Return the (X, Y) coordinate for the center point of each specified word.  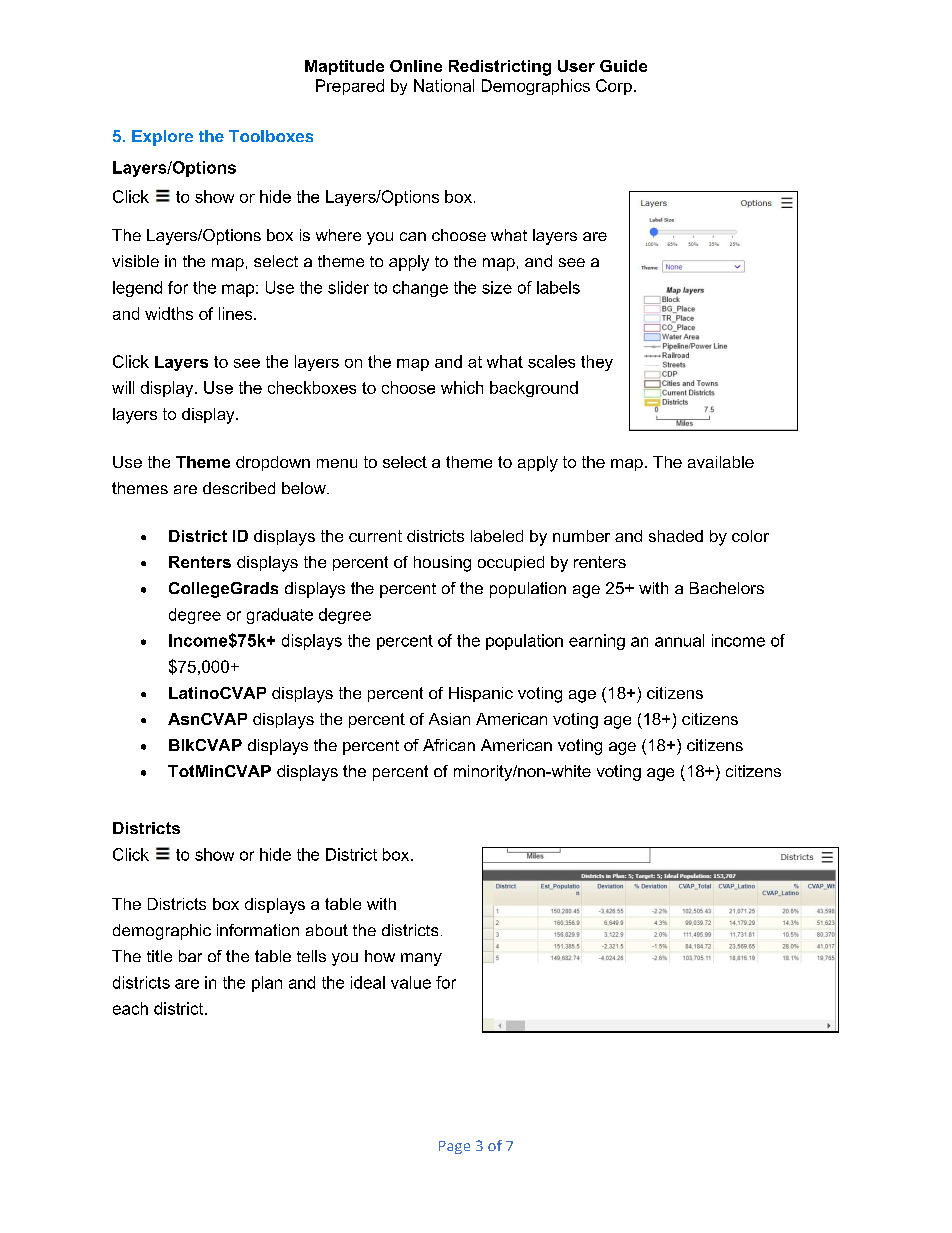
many (421, 959)
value (411, 982)
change (420, 289)
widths (169, 313)
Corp (614, 87)
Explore (162, 138)
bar (190, 956)
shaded (676, 536)
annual (679, 640)
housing (442, 564)
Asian (449, 719)
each (130, 1008)
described (239, 488)
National (444, 85)
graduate (280, 616)
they (597, 363)
